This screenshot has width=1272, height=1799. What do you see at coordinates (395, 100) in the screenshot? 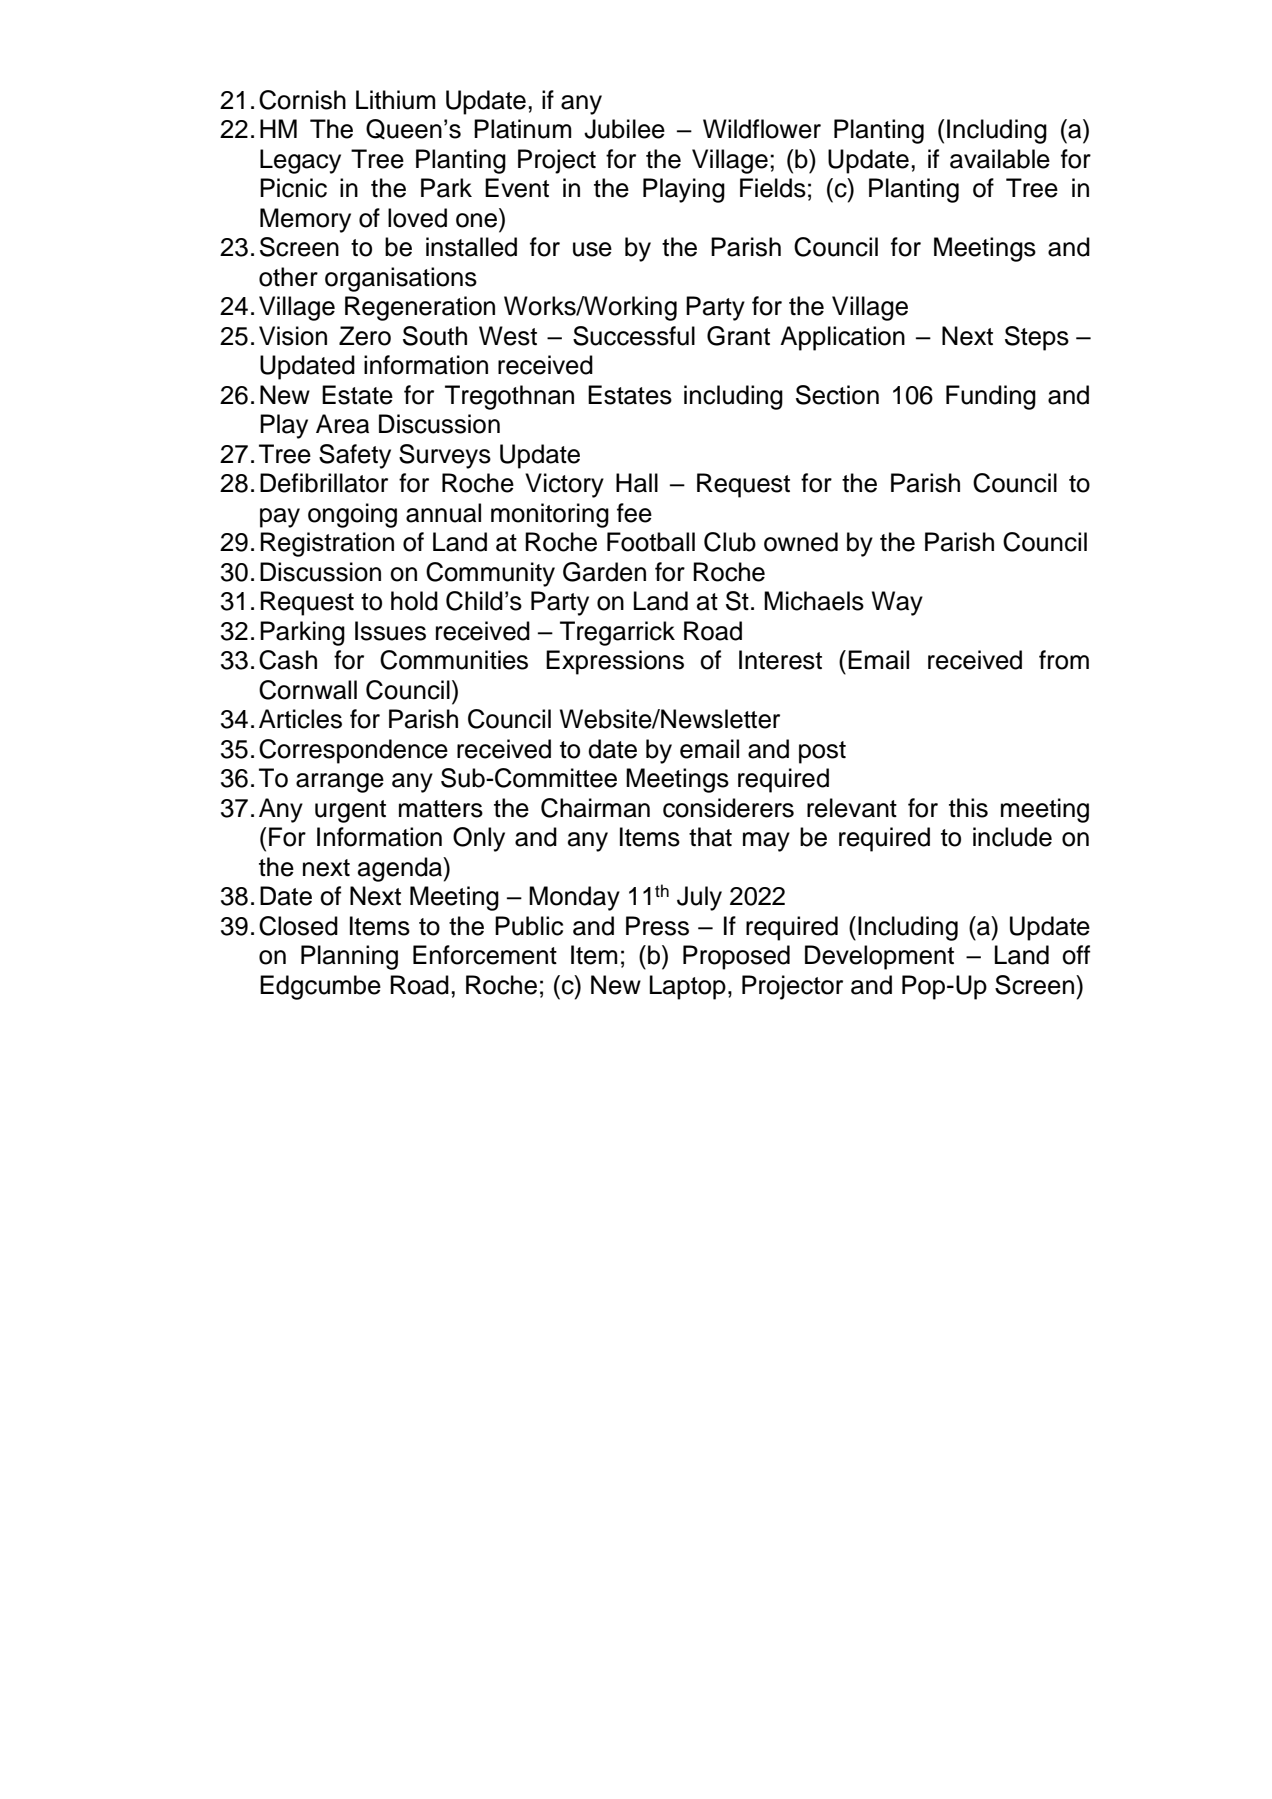
I see `Lithium` at bounding box center [395, 100].
